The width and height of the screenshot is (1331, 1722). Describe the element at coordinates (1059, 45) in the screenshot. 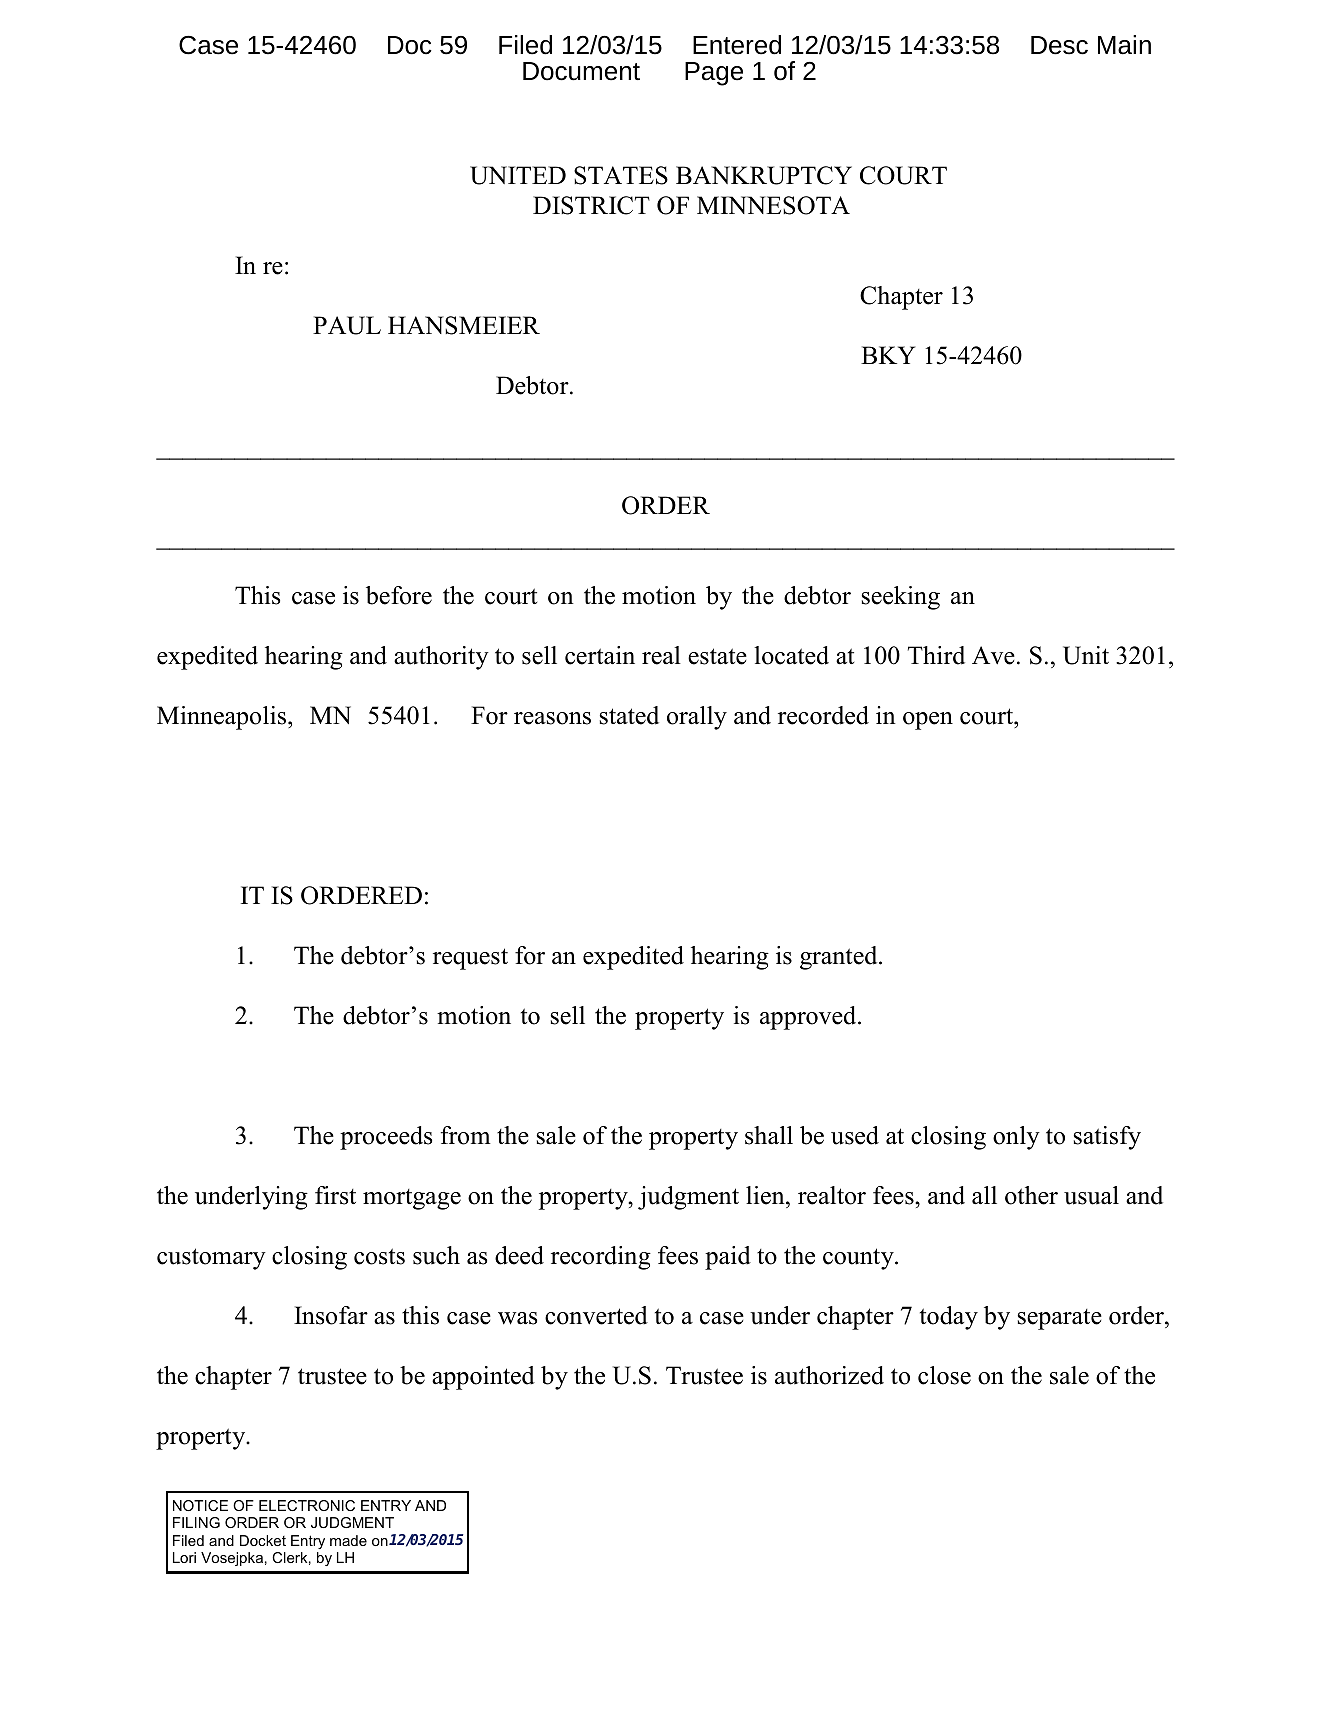

I see `Desc` at that location.
